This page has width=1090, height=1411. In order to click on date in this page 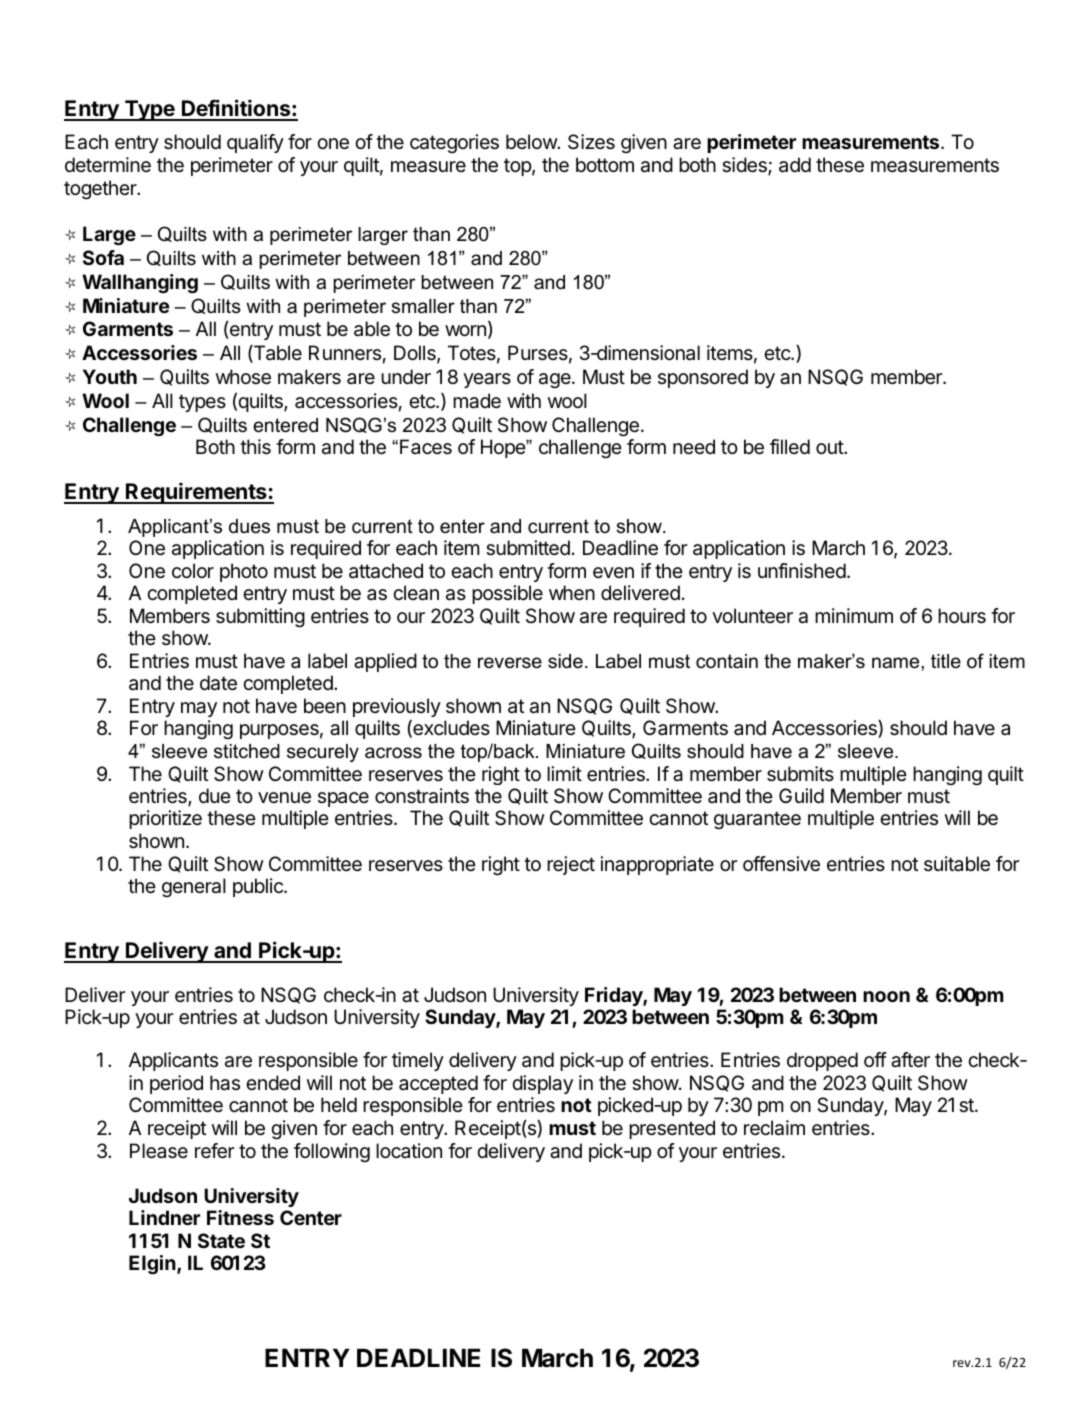, I will do `click(218, 683)`.
